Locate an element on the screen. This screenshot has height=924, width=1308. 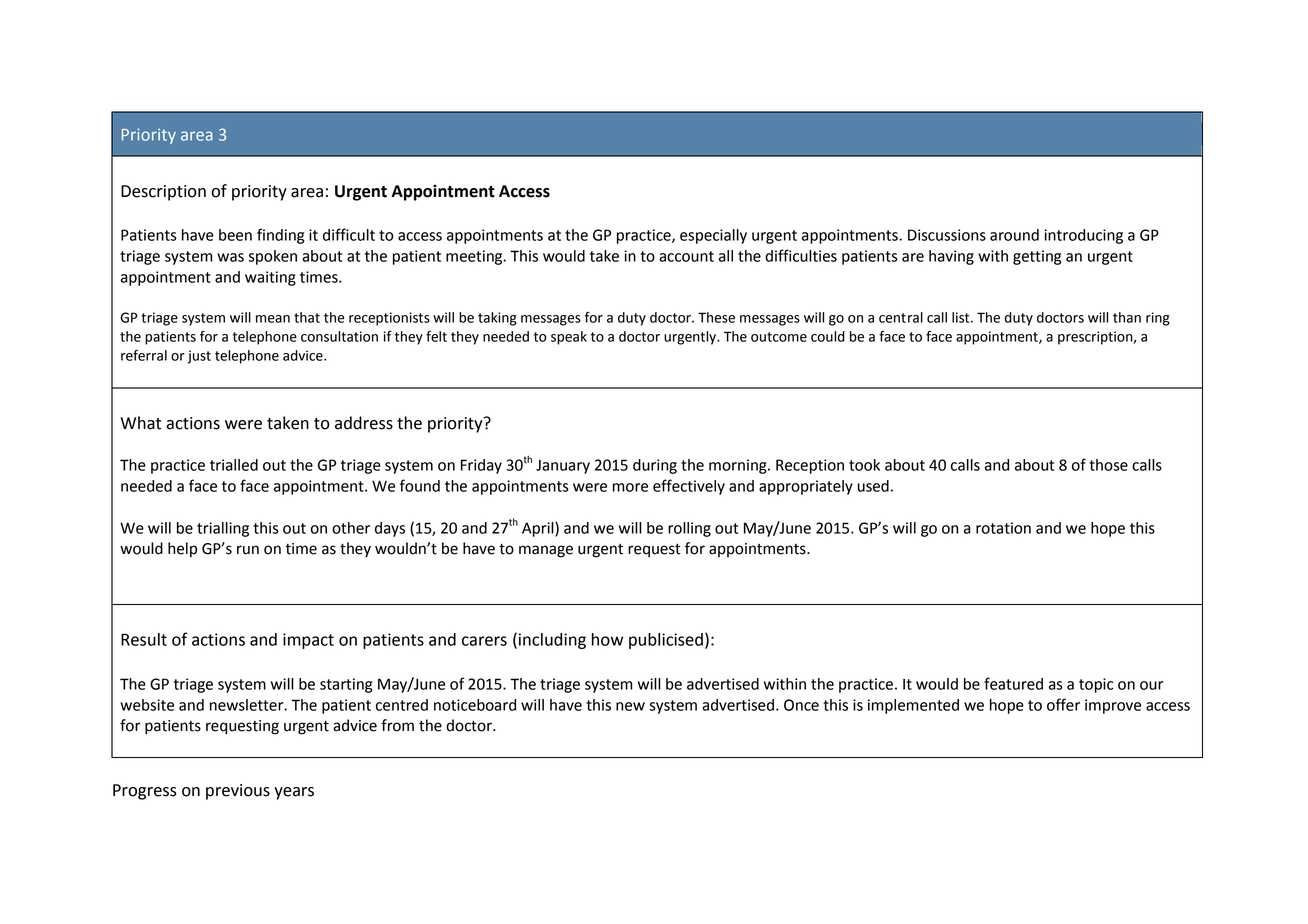
those is located at coordinates (1108, 465).
